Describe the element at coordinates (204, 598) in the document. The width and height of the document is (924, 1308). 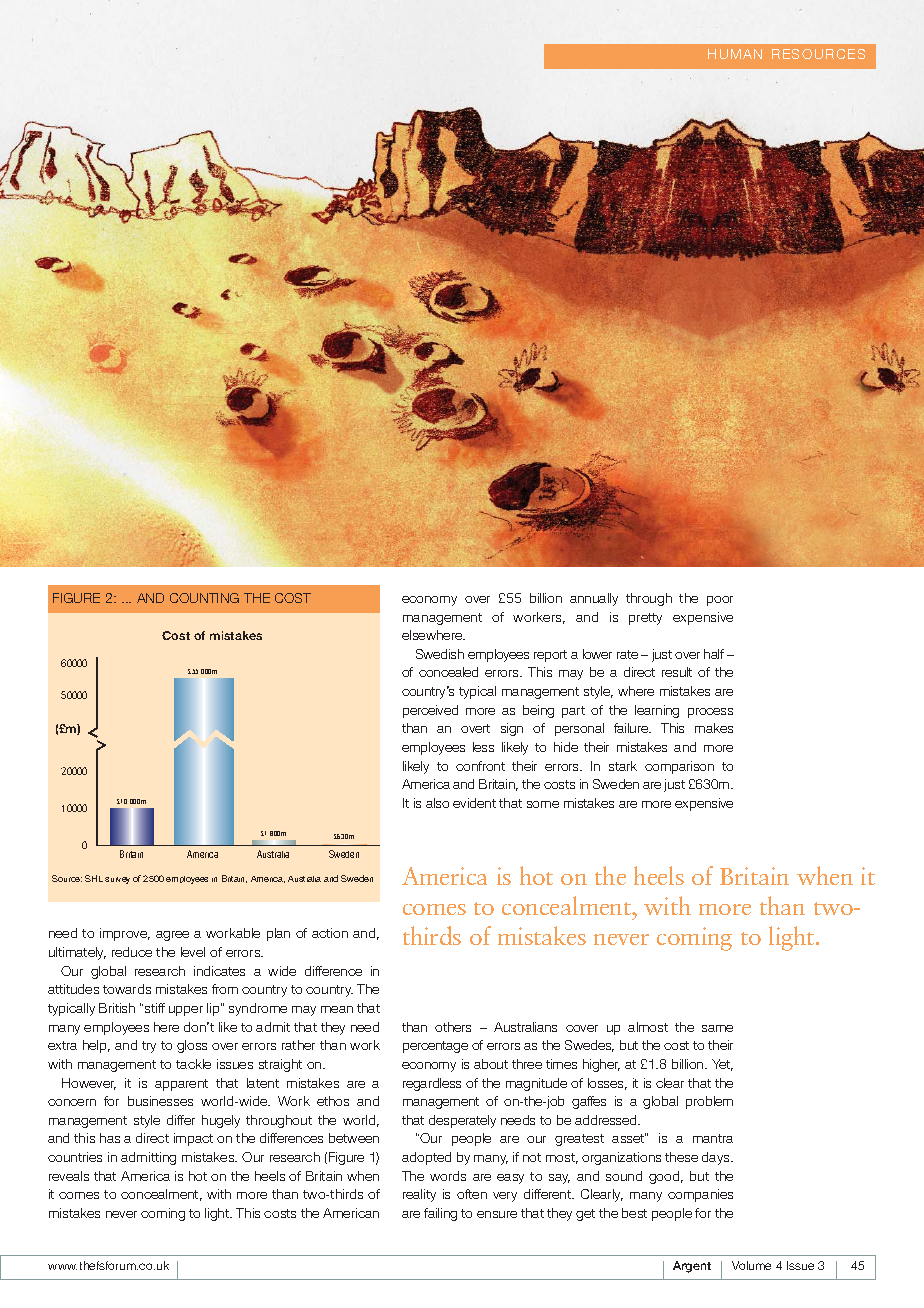
I see `COUNTING` at that location.
